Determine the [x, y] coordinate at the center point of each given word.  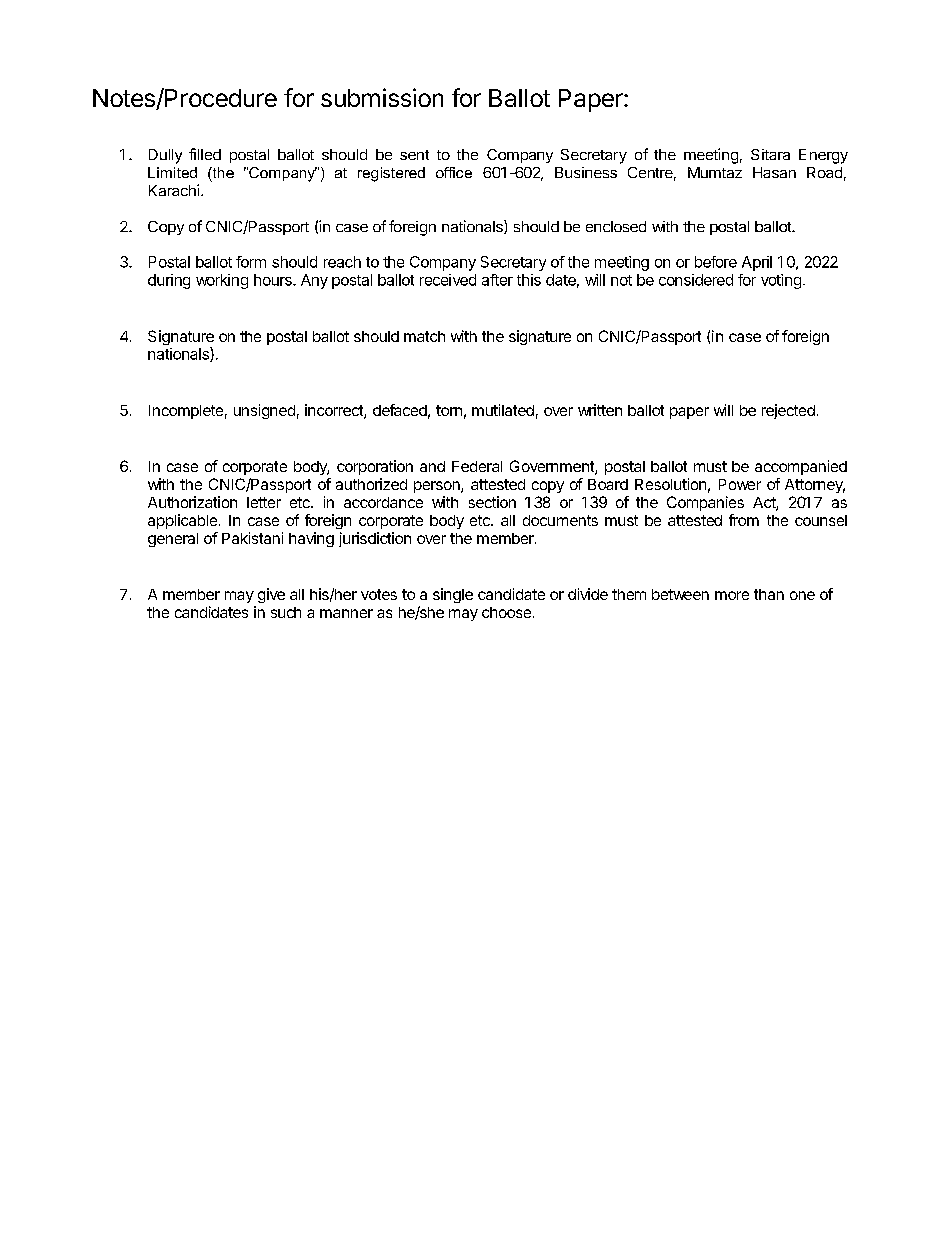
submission [382, 97]
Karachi [175, 190]
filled [205, 154]
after [497, 280]
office [454, 172]
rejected [788, 411]
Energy [823, 156]
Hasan [774, 172]
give [271, 595]
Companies [705, 503]
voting [781, 281]
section [492, 502]
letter [264, 502]
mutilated [503, 410]
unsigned [264, 411]
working [222, 281]
